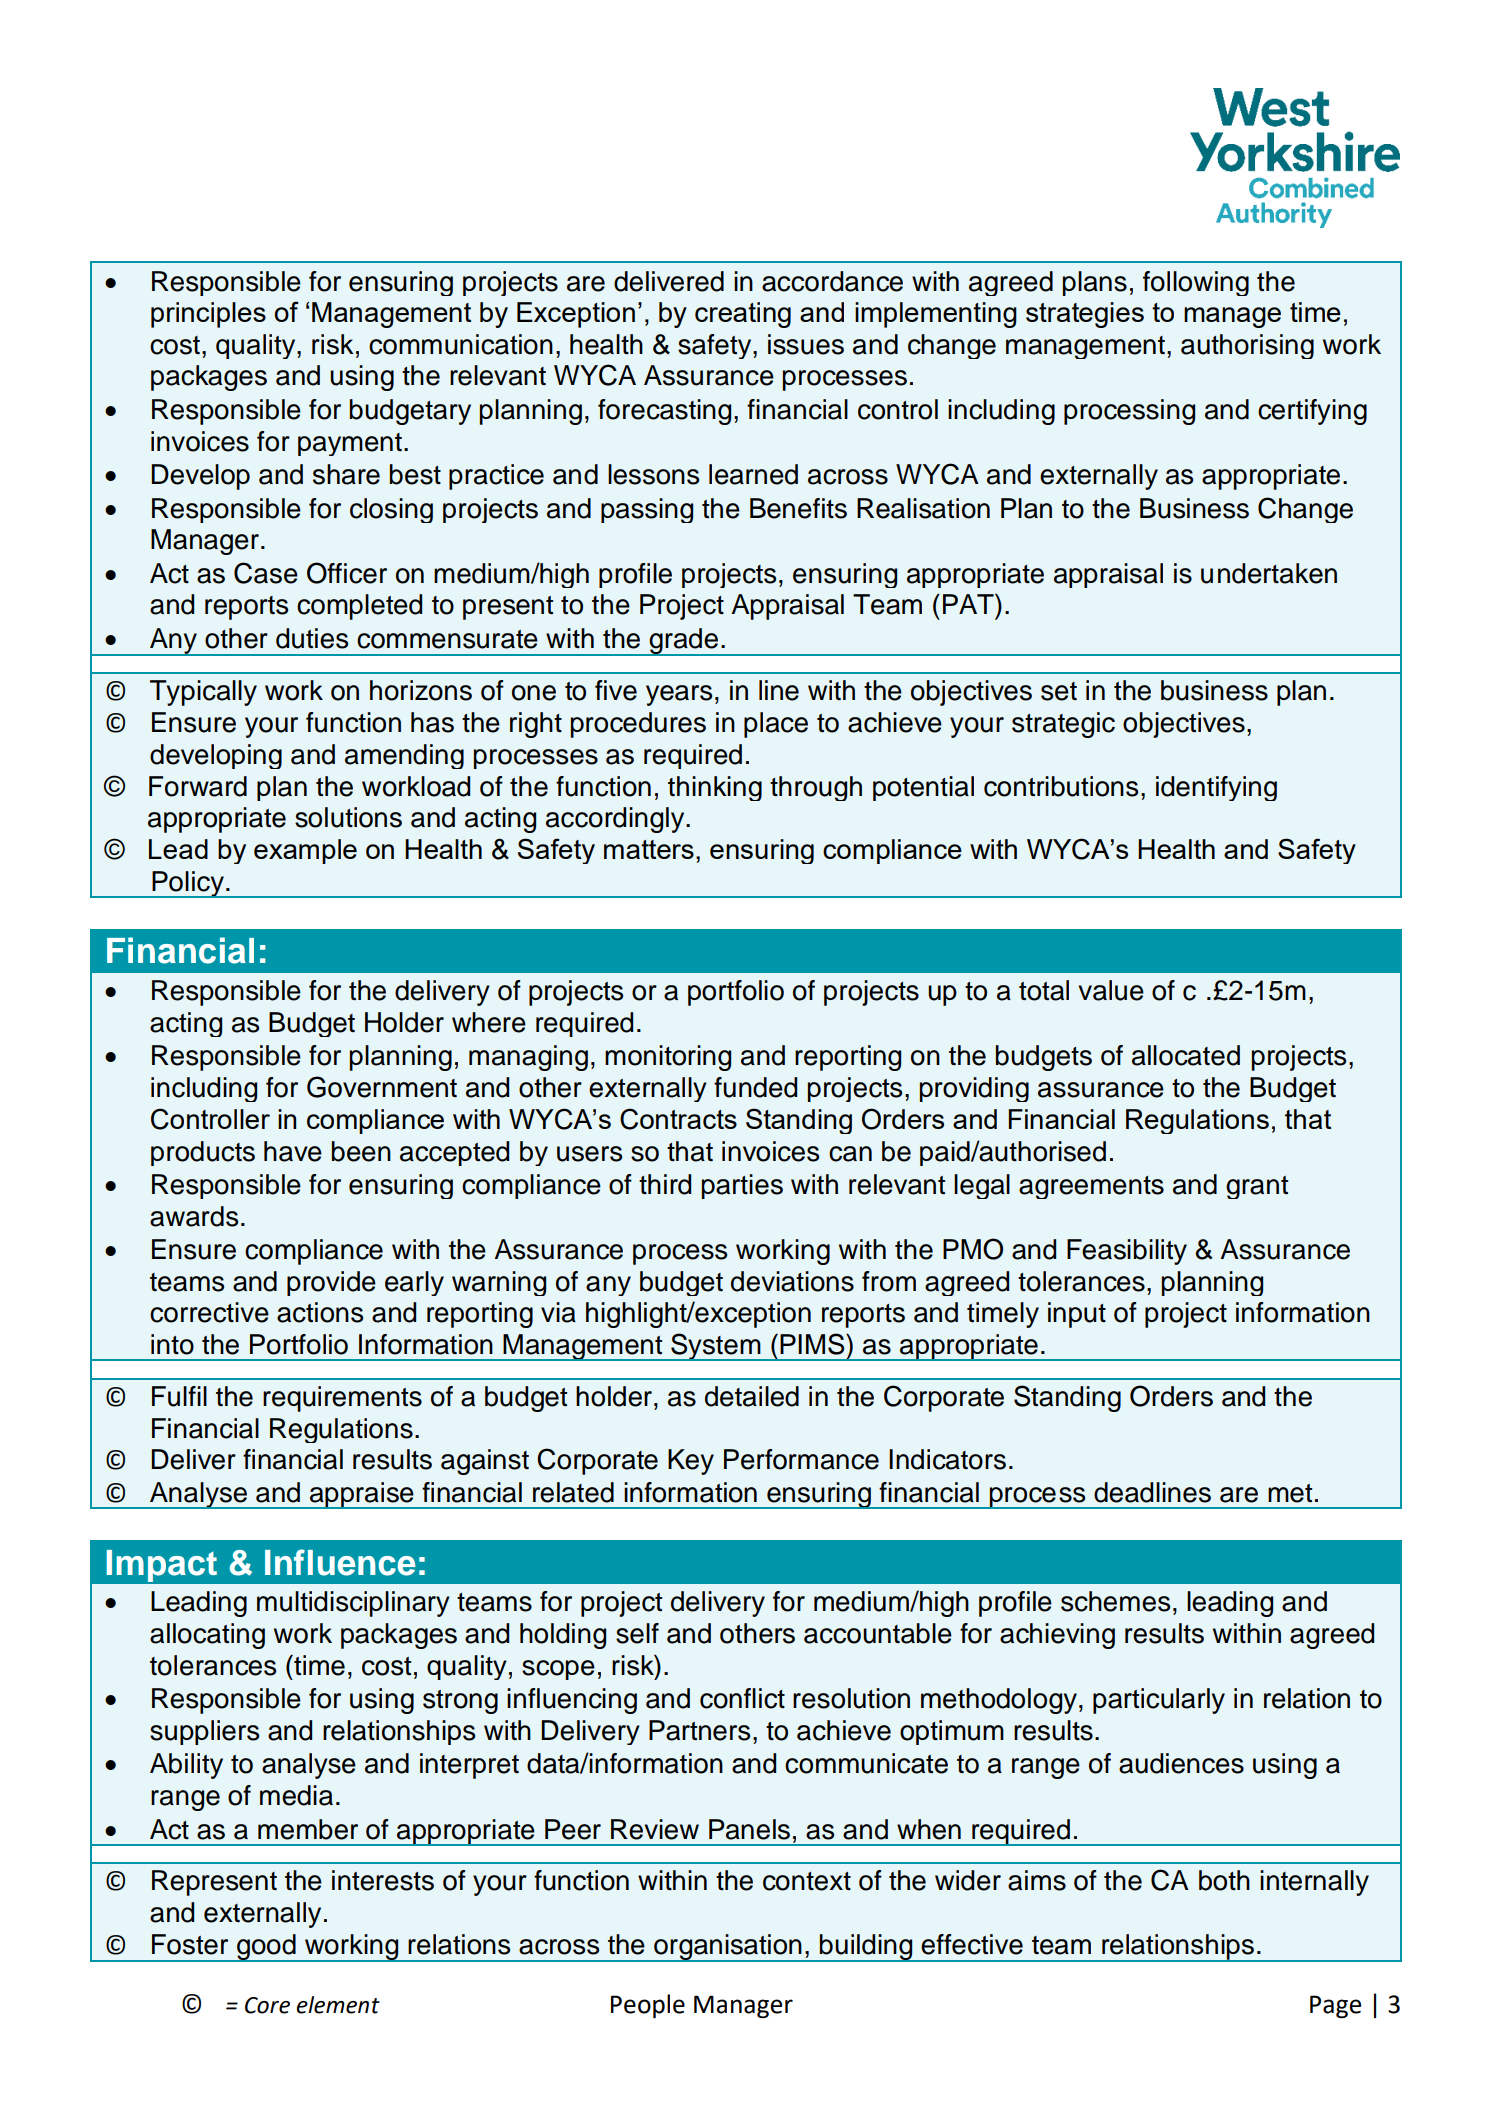 This screenshot has height=2109, width=1491. What do you see at coordinates (208, 315) in the screenshot?
I see `principles` at bounding box center [208, 315].
